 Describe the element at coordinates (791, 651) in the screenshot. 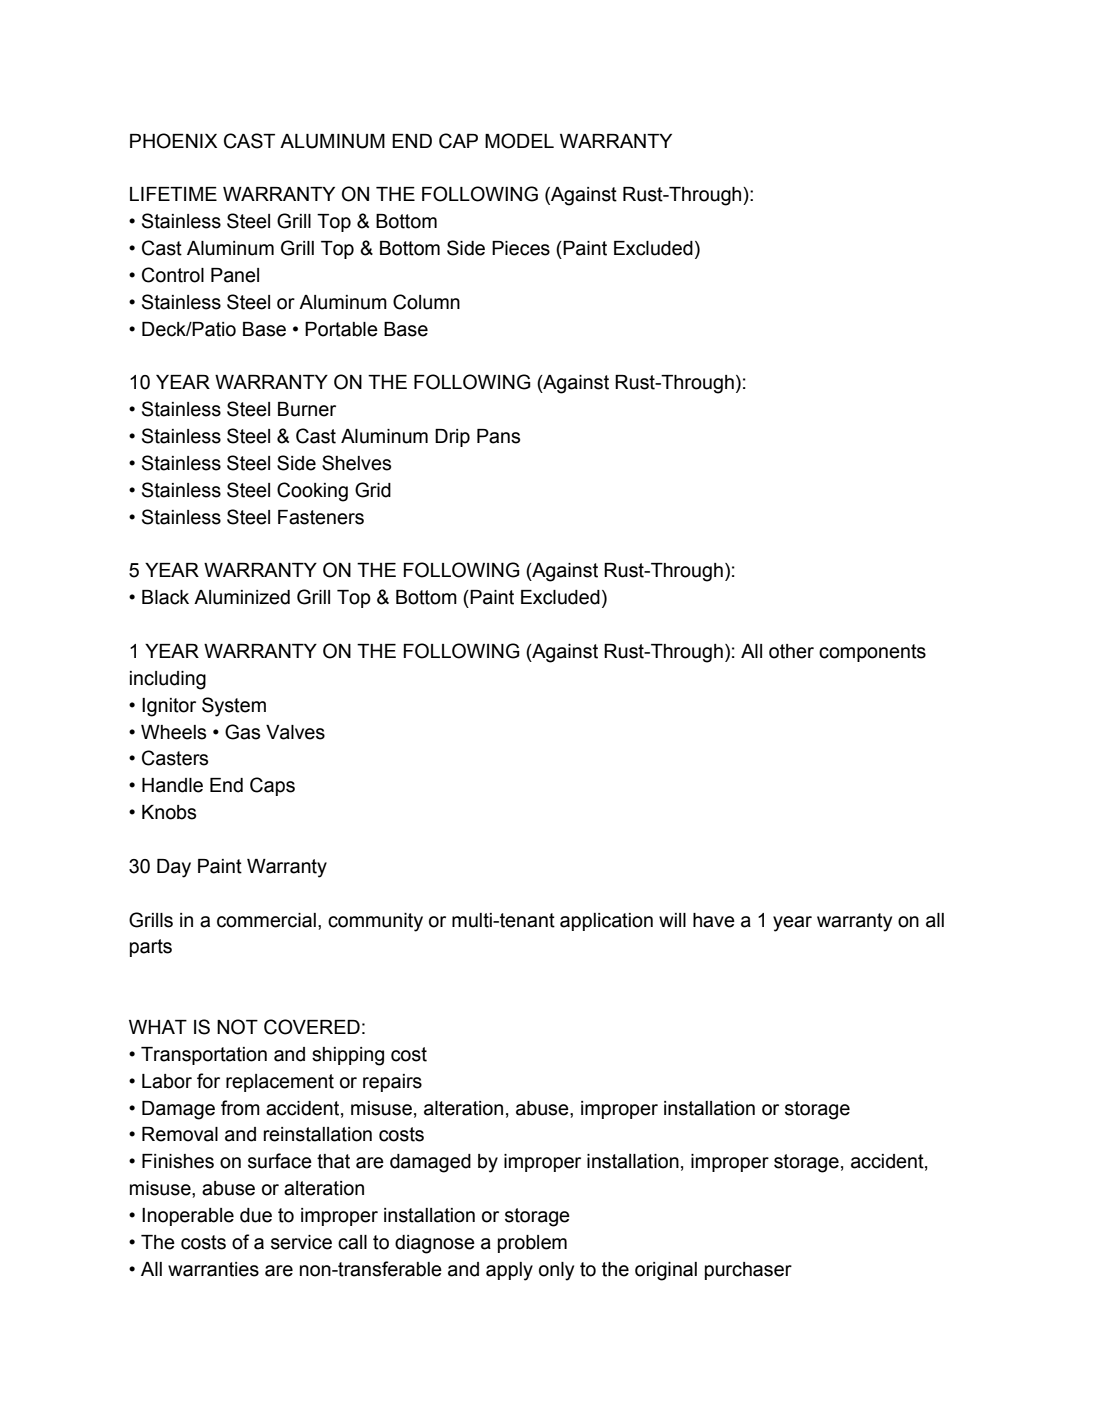

I see `other` at that location.
